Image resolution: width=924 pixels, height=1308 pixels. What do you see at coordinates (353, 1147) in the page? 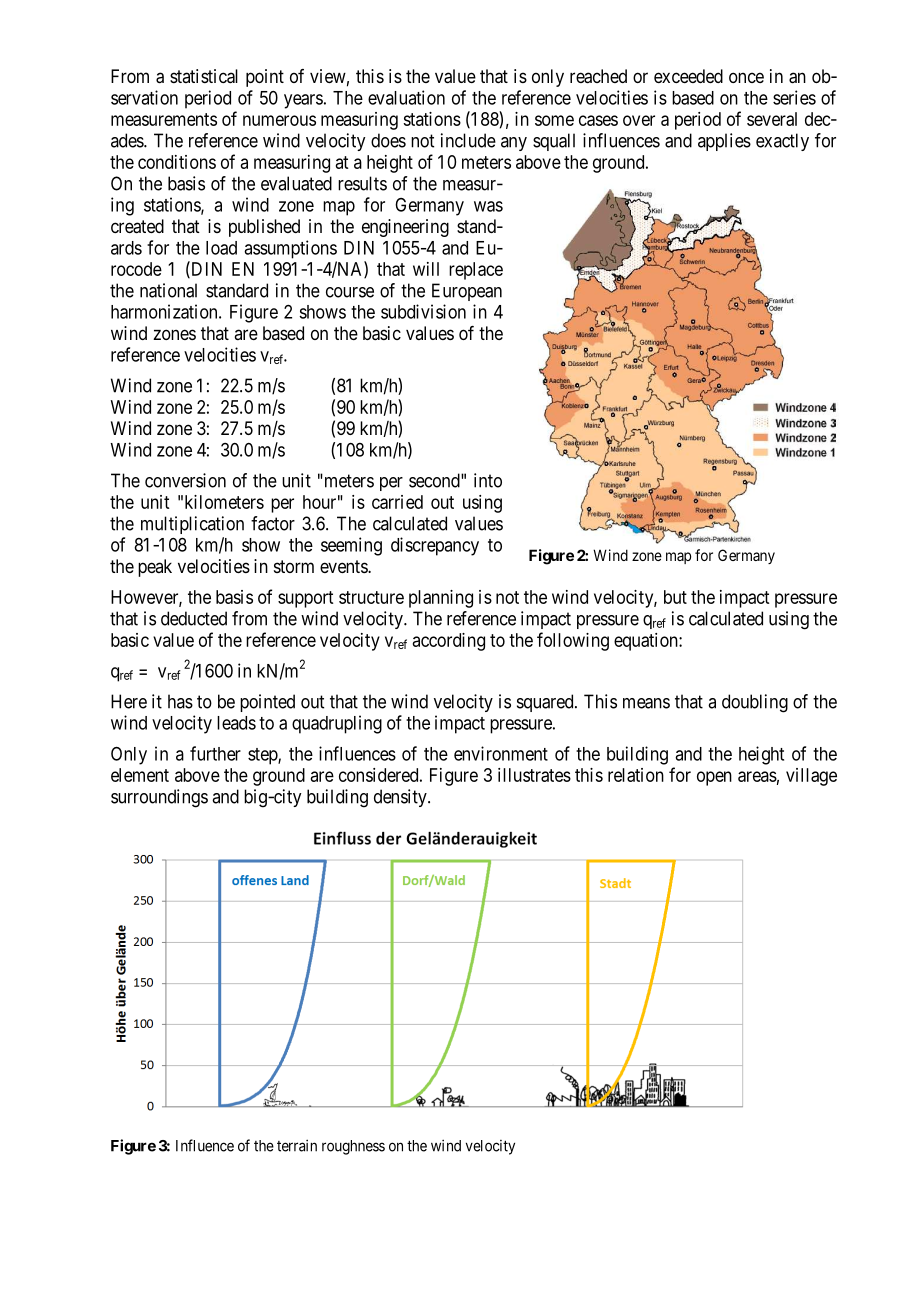
I see `roughness` at bounding box center [353, 1147].
